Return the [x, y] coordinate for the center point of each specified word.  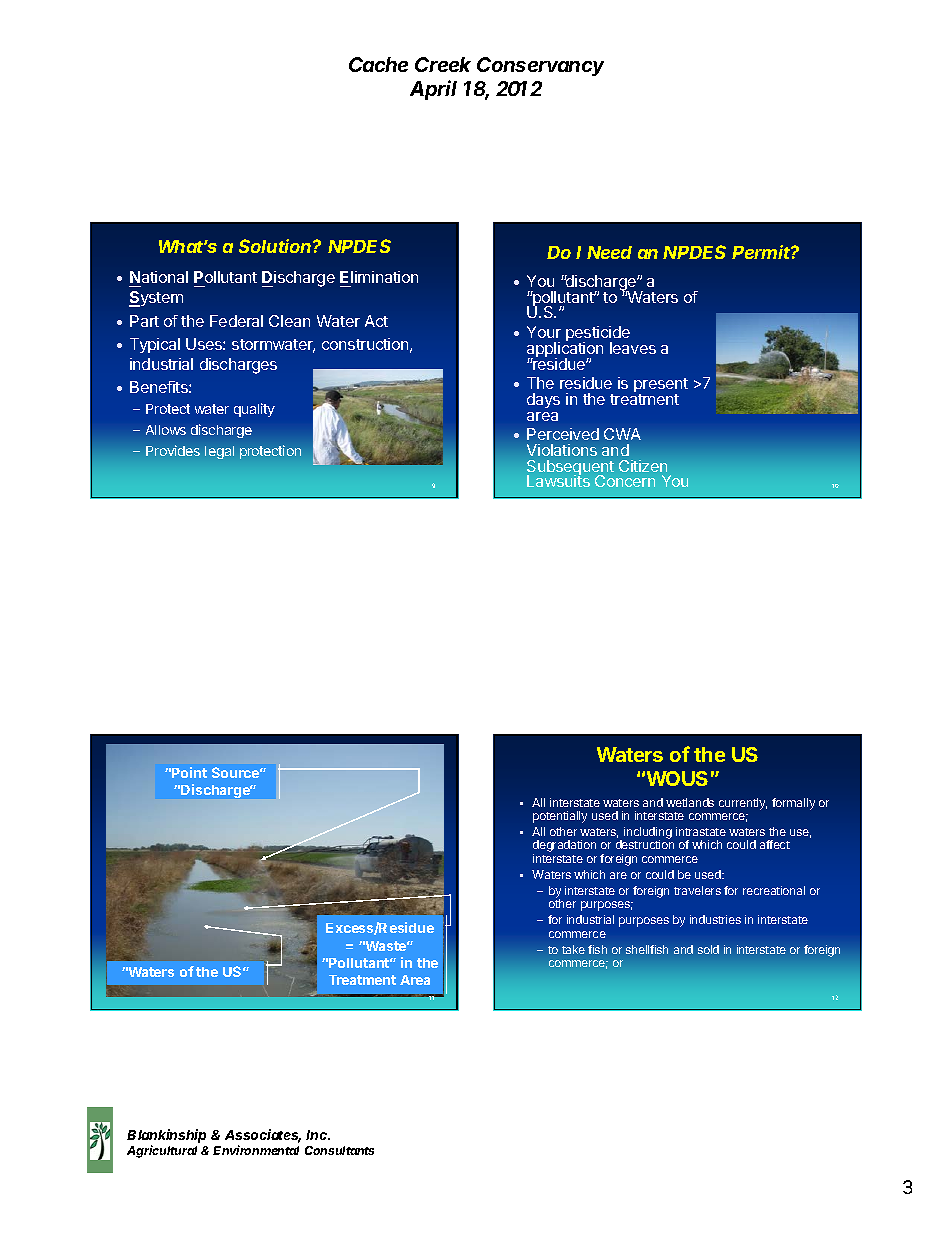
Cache [378, 64]
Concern [625, 481]
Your [544, 332]
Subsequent [570, 469]
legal [219, 452]
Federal [236, 321]
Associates [263, 1136]
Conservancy [540, 66]
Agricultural [162, 1151]
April [433, 90]
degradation [564, 847]
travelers [697, 890]
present [661, 387]
